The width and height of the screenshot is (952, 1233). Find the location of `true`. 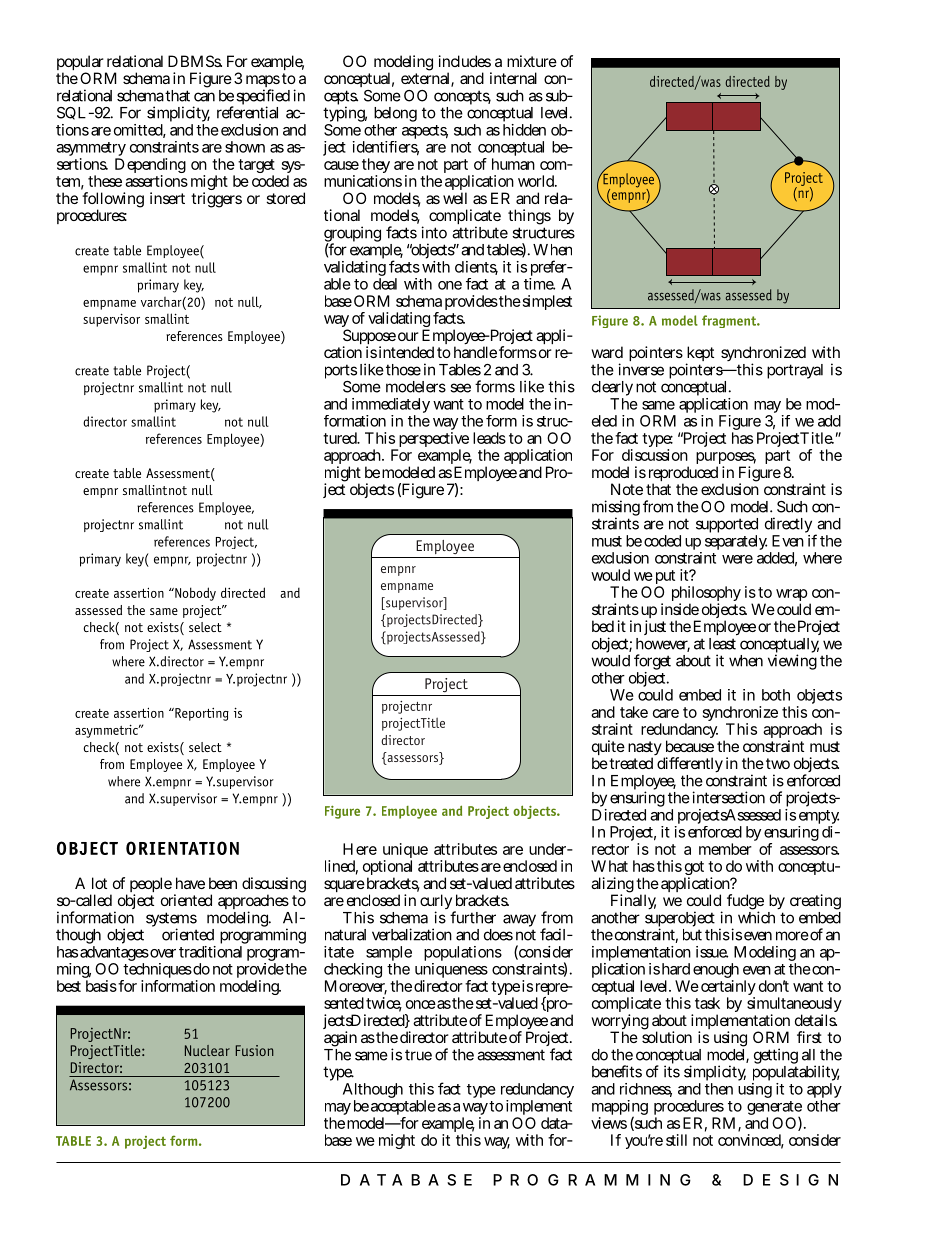

true is located at coordinates (418, 1055).
